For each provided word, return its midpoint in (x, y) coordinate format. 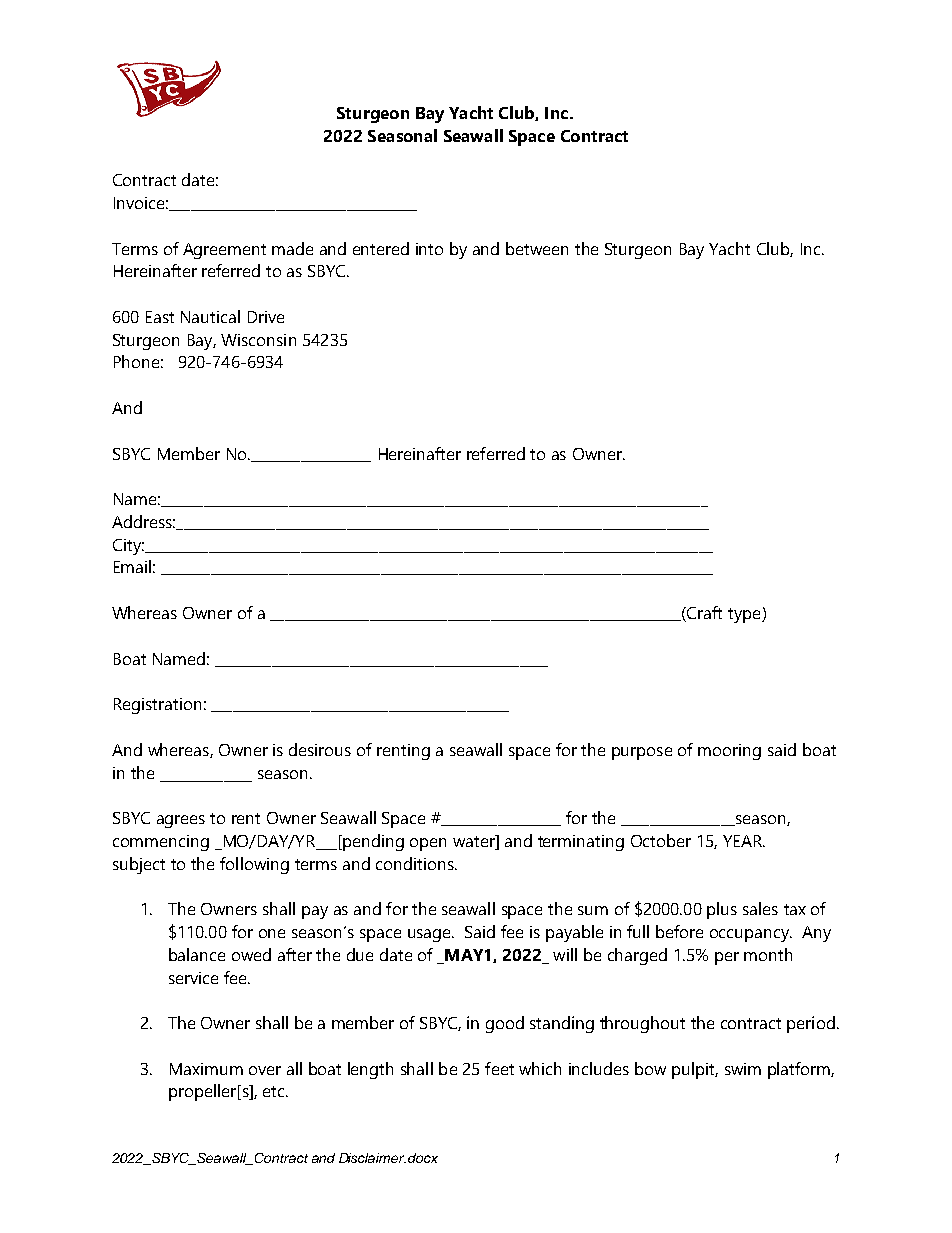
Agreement (224, 251)
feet (499, 1068)
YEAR (744, 841)
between (537, 248)
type (745, 615)
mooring (729, 752)
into (429, 249)
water (475, 842)
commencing (161, 843)
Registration (157, 706)
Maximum (206, 1069)
